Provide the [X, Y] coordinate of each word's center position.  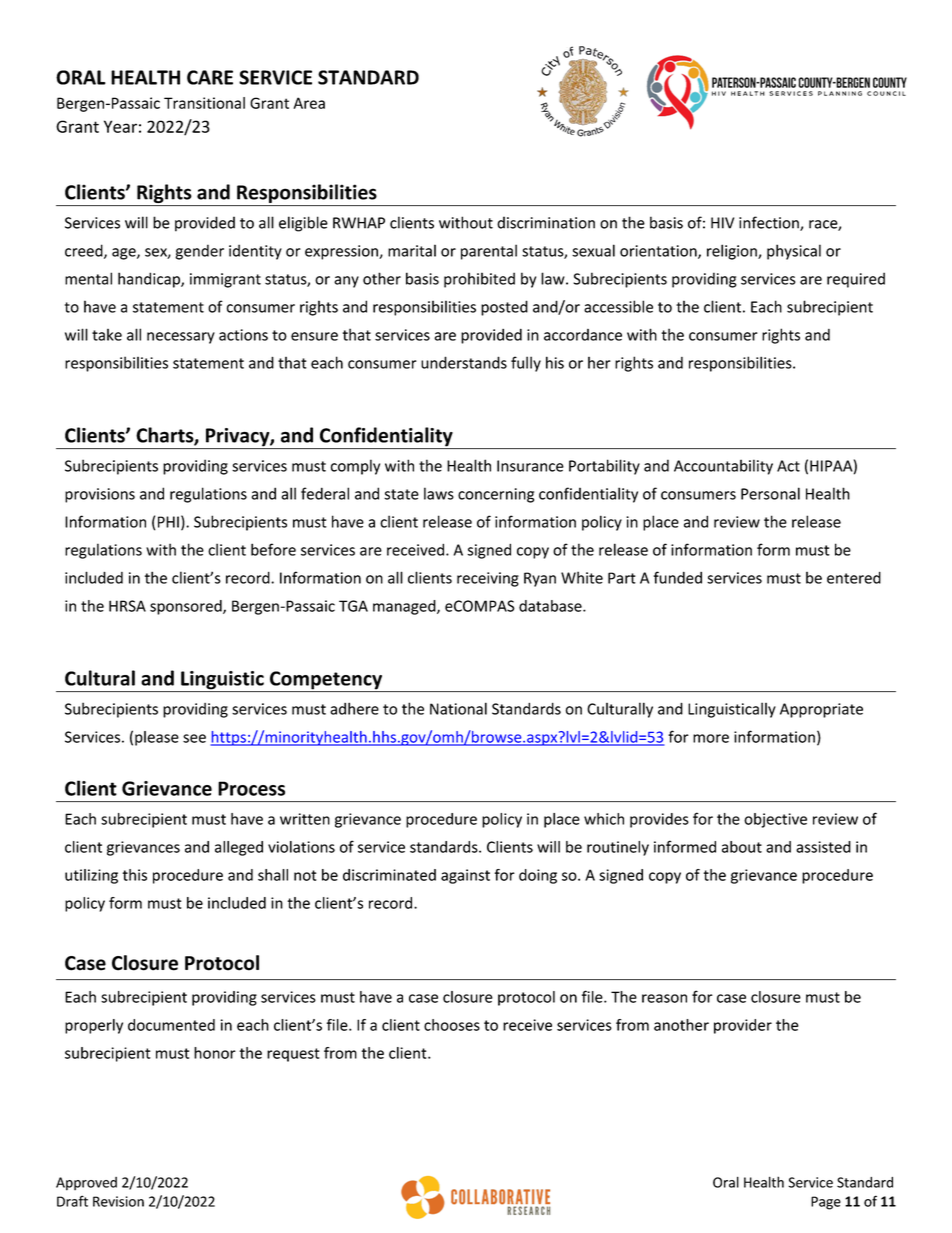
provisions [100, 495]
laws [439, 493]
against [465, 876]
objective [775, 820]
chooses [452, 1025]
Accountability [723, 467]
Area [309, 103]
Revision [118, 1201]
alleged [239, 848]
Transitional [204, 103]
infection [770, 223]
